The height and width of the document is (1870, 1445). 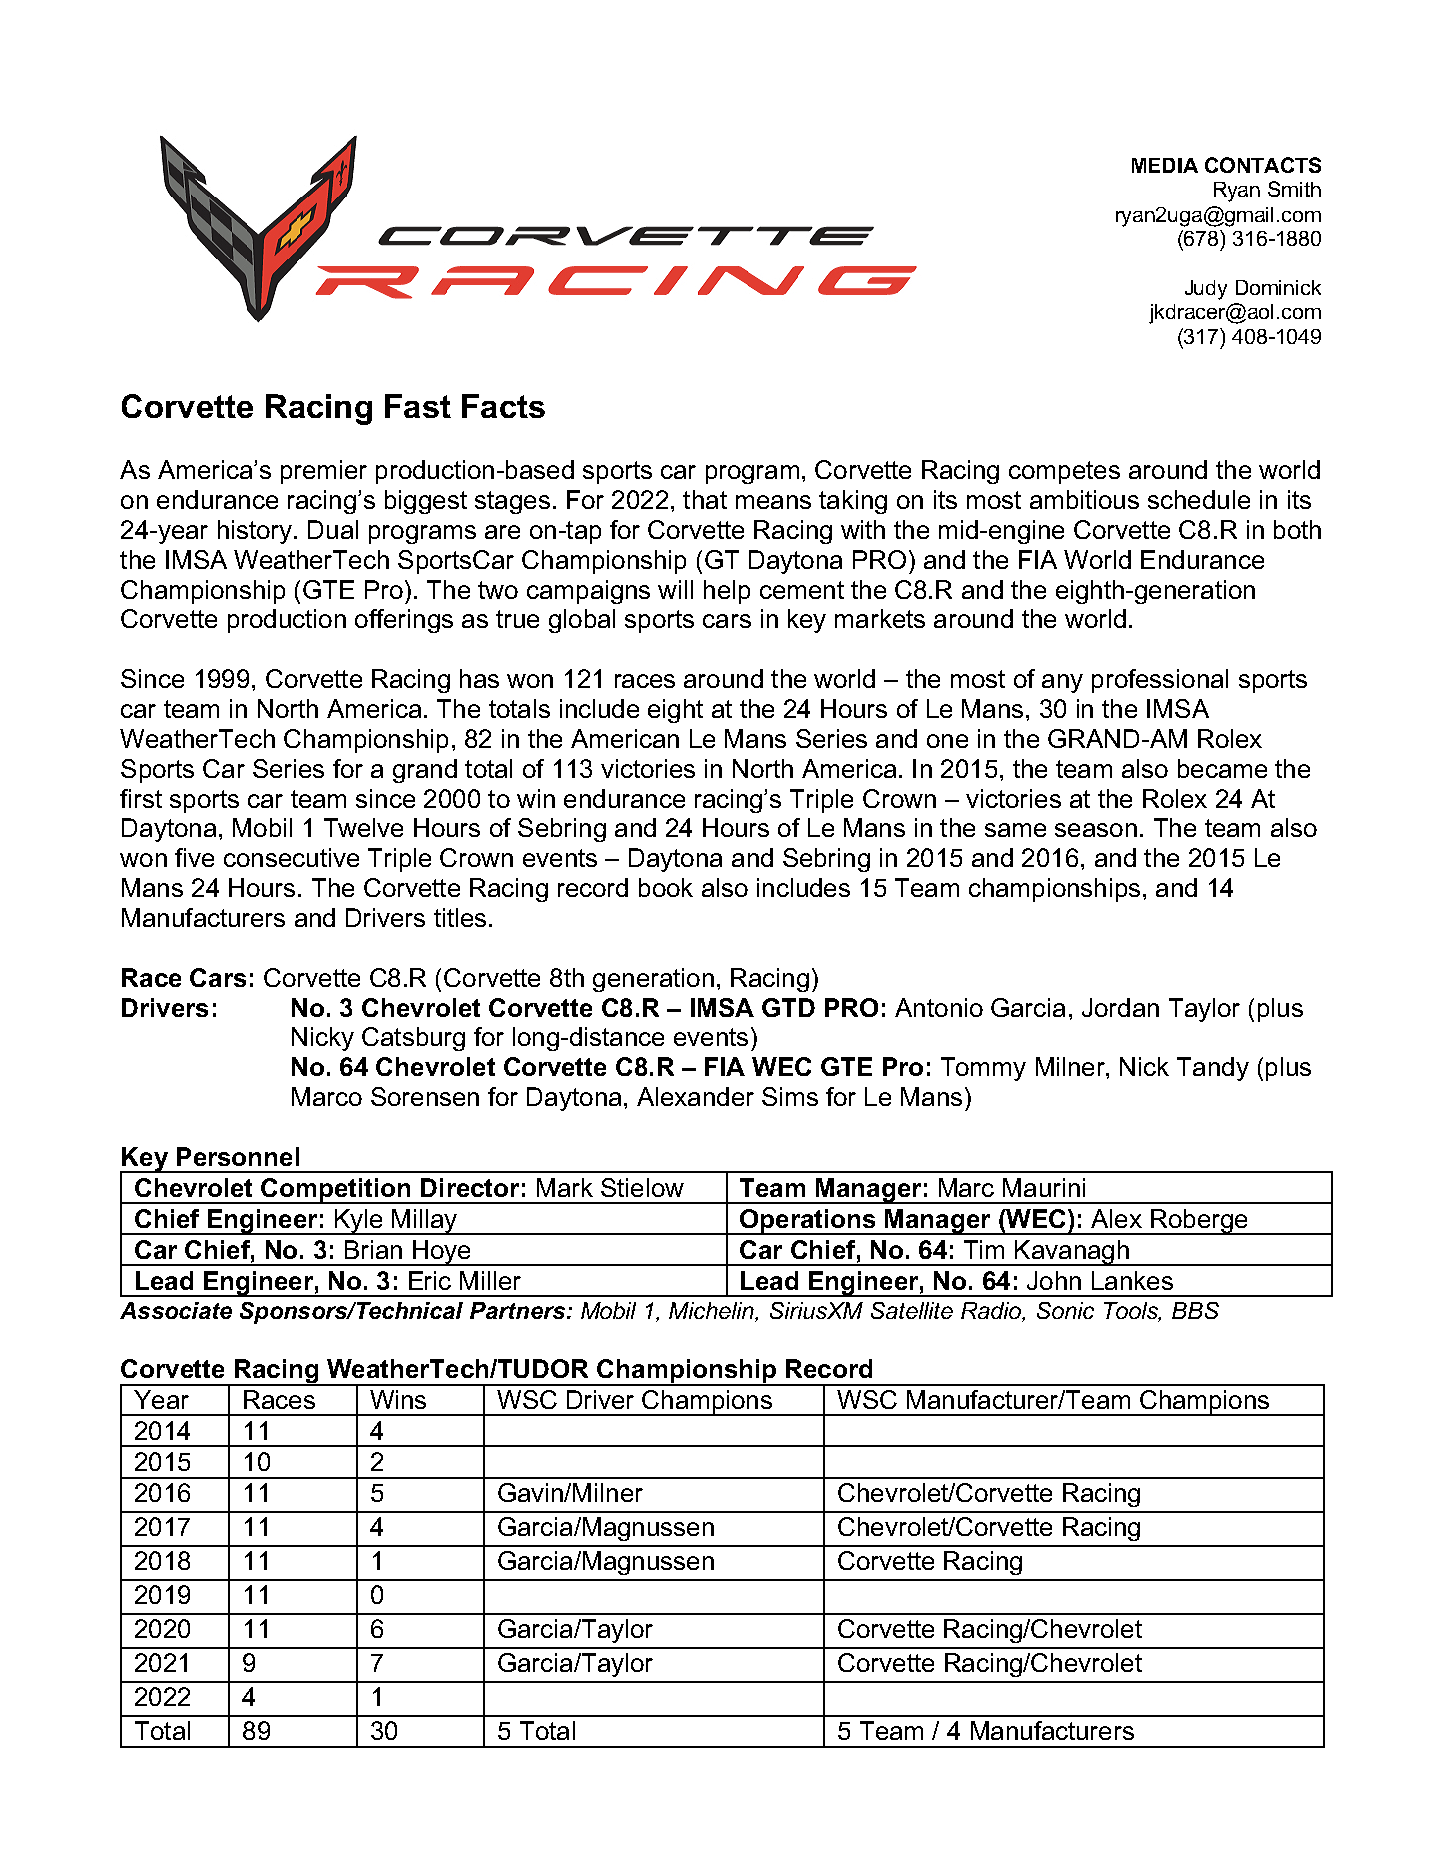 What do you see at coordinates (418, 406) in the document?
I see `Fast` at bounding box center [418, 406].
